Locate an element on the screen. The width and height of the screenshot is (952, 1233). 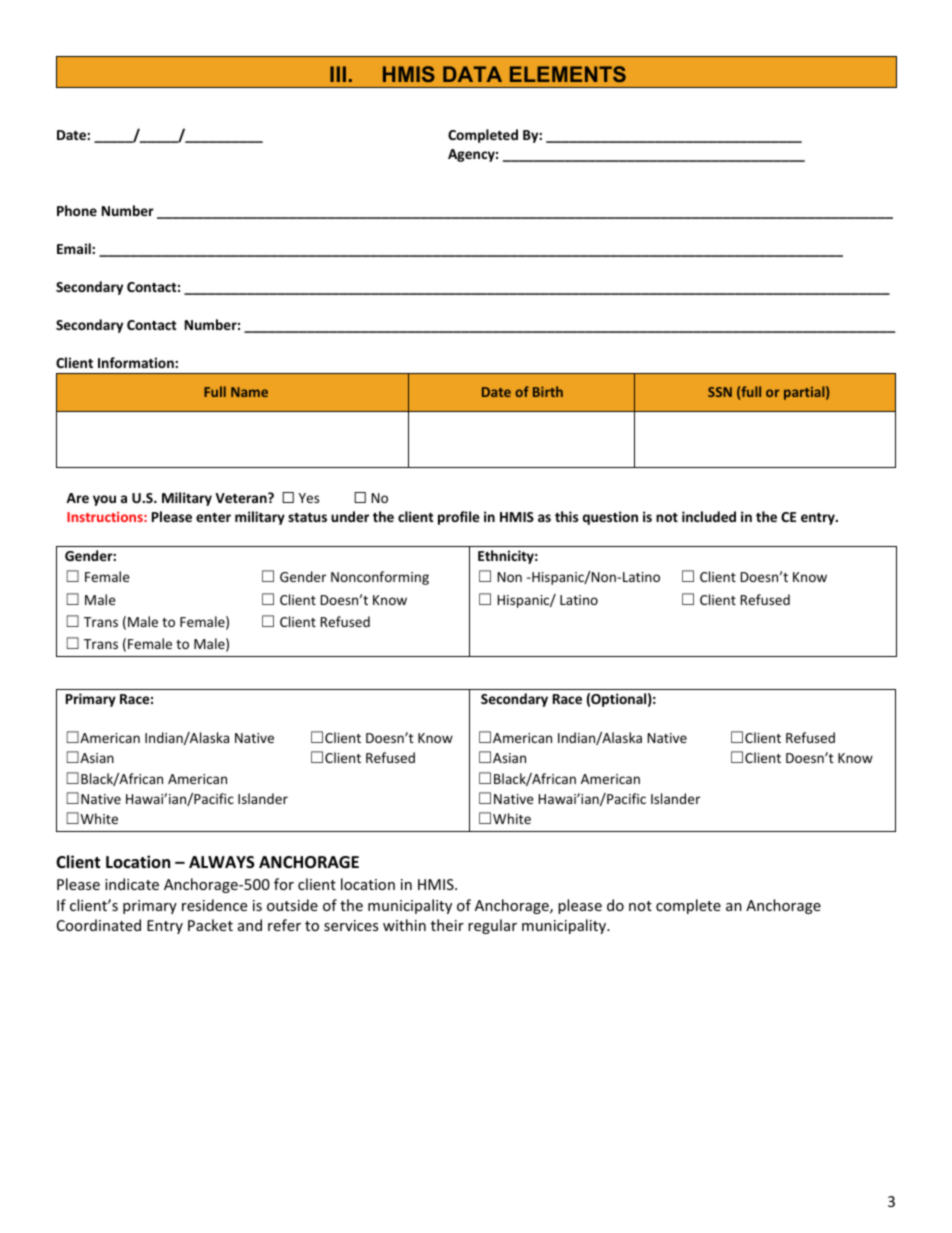
ELEMENTS is located at coordinates (568, 74).
